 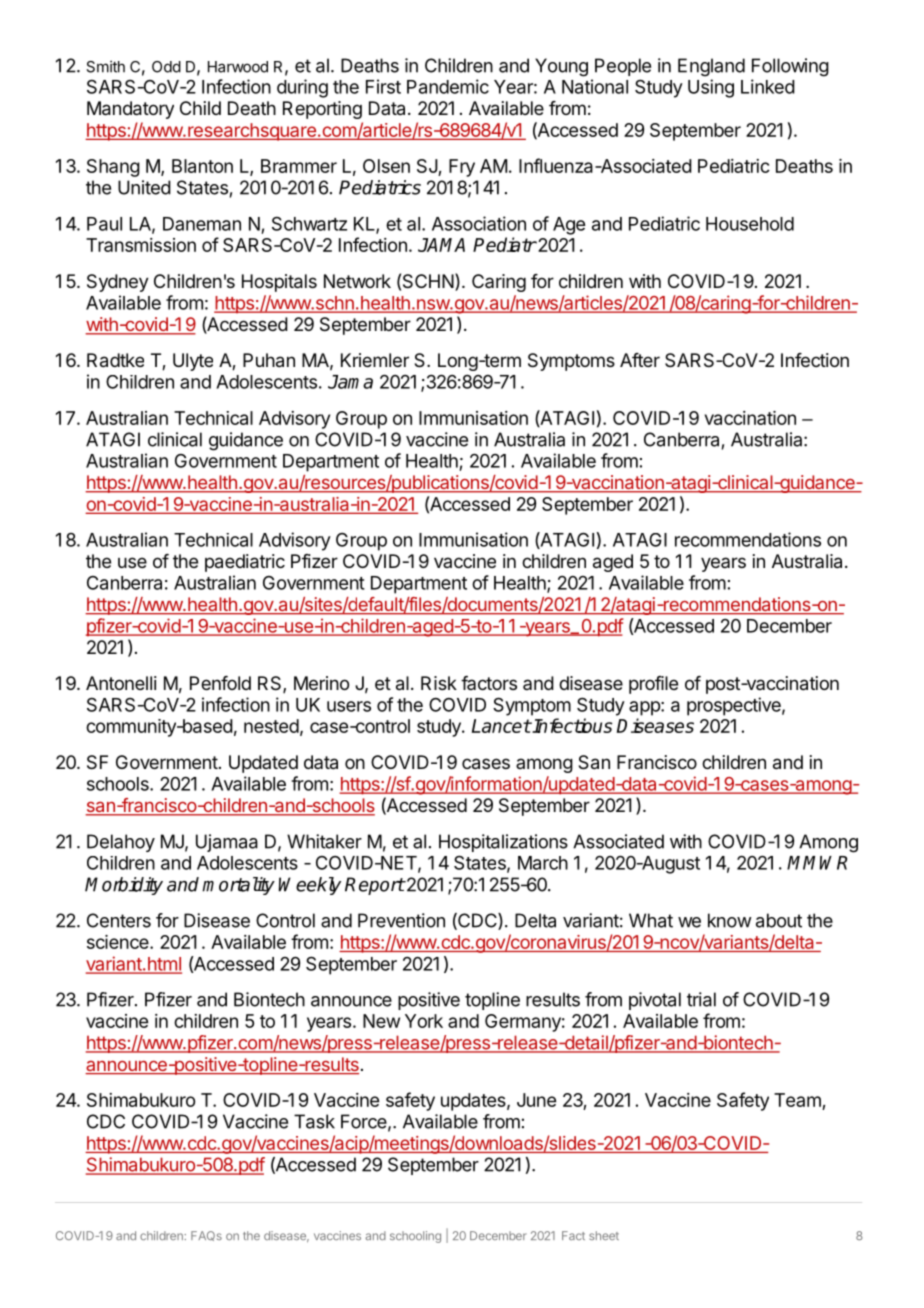 I want to click on Task, so click(x=314, y=1121).
